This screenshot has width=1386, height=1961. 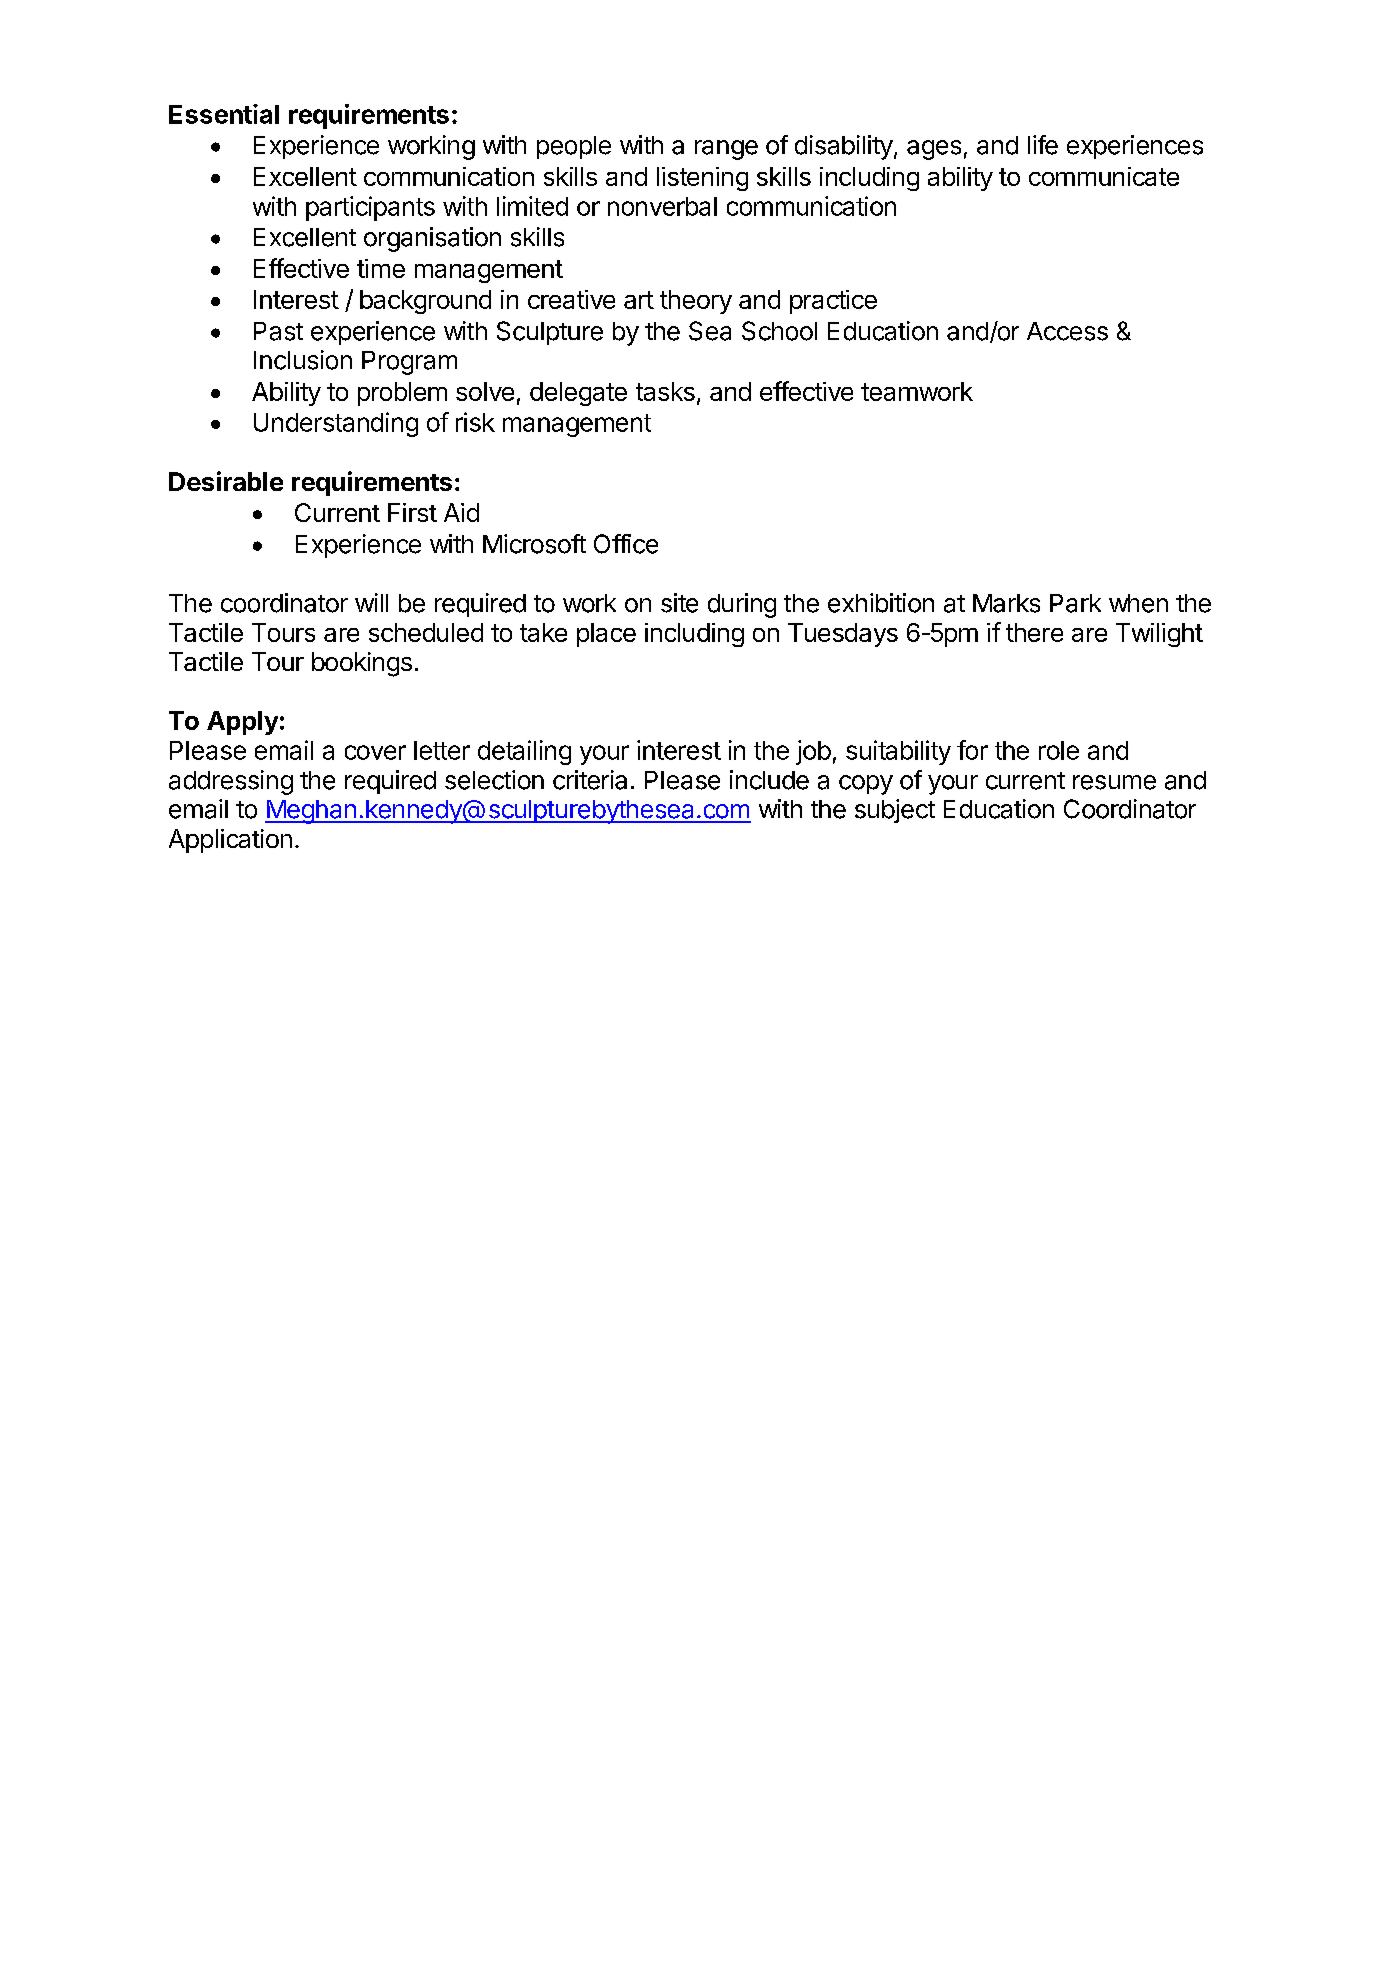 What do you see at coordinates (230, 841) in the screenshot?
I see `Application` at bounding box center [230, 841].
